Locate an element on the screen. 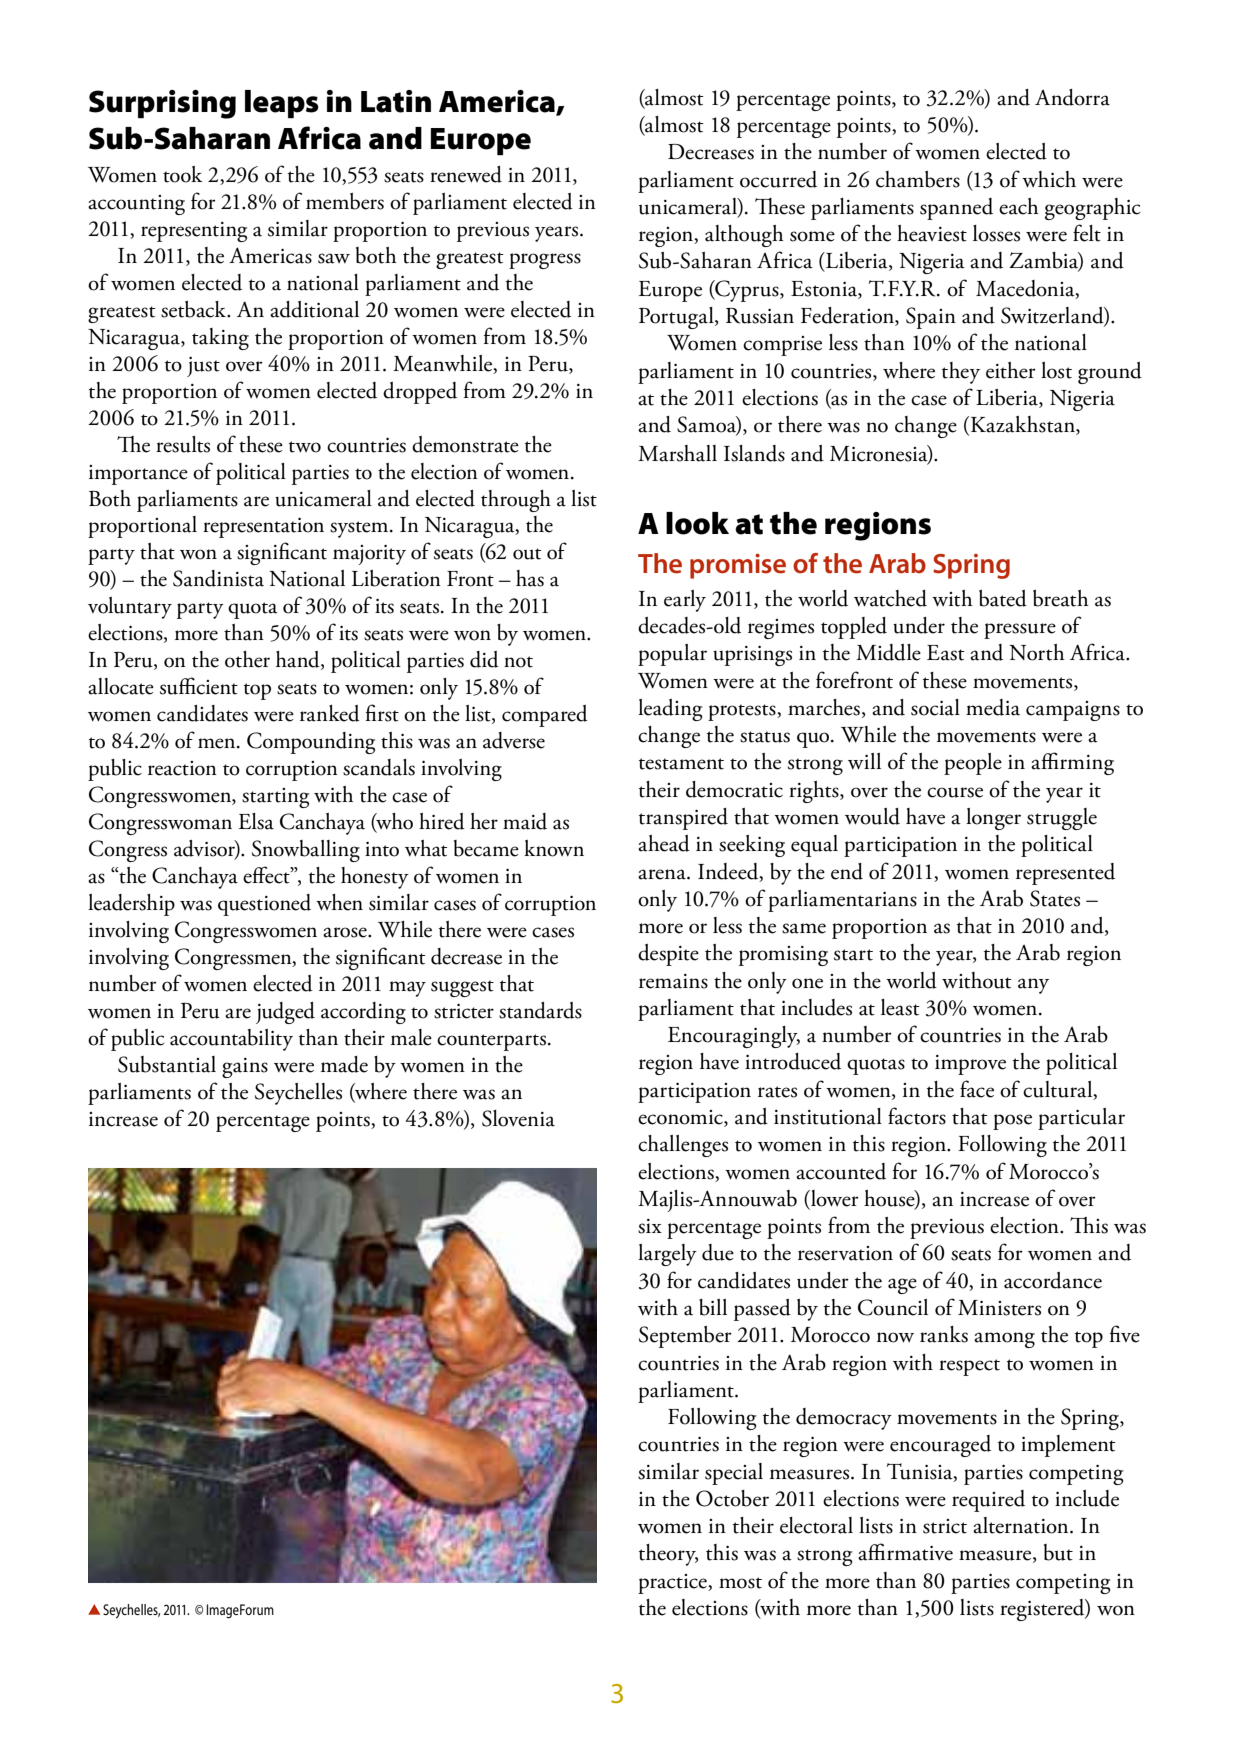 This screenshot has height=1747, width=1235. practice is located at coordinates (673, 1584).
